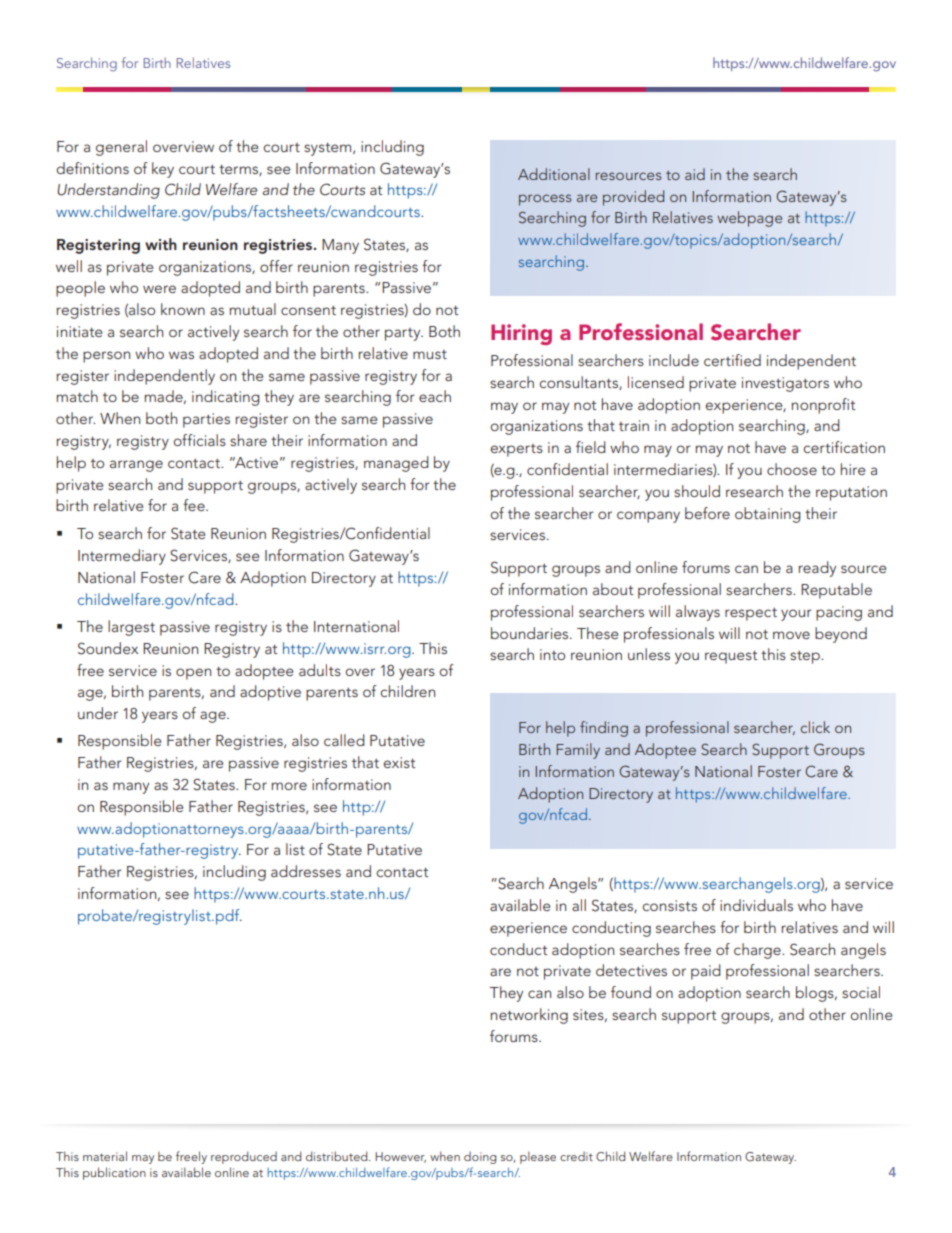  Describe the element at coordinates (749, 219) in the document. I see `webpage` at that location.
